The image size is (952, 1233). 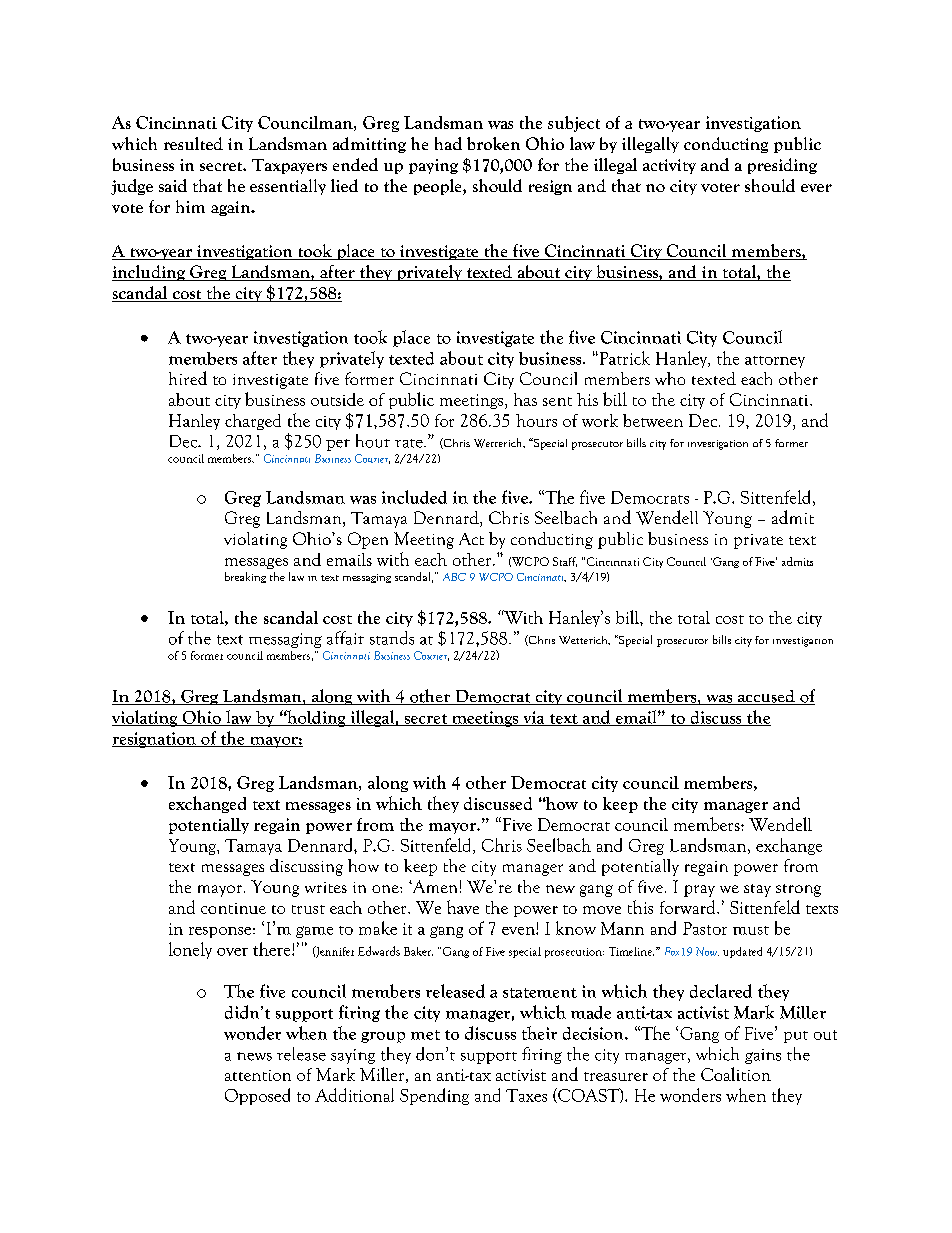 What do you see at coordinates (653, 420) in the document?
I see `between` at bounding box center [653, 420].
